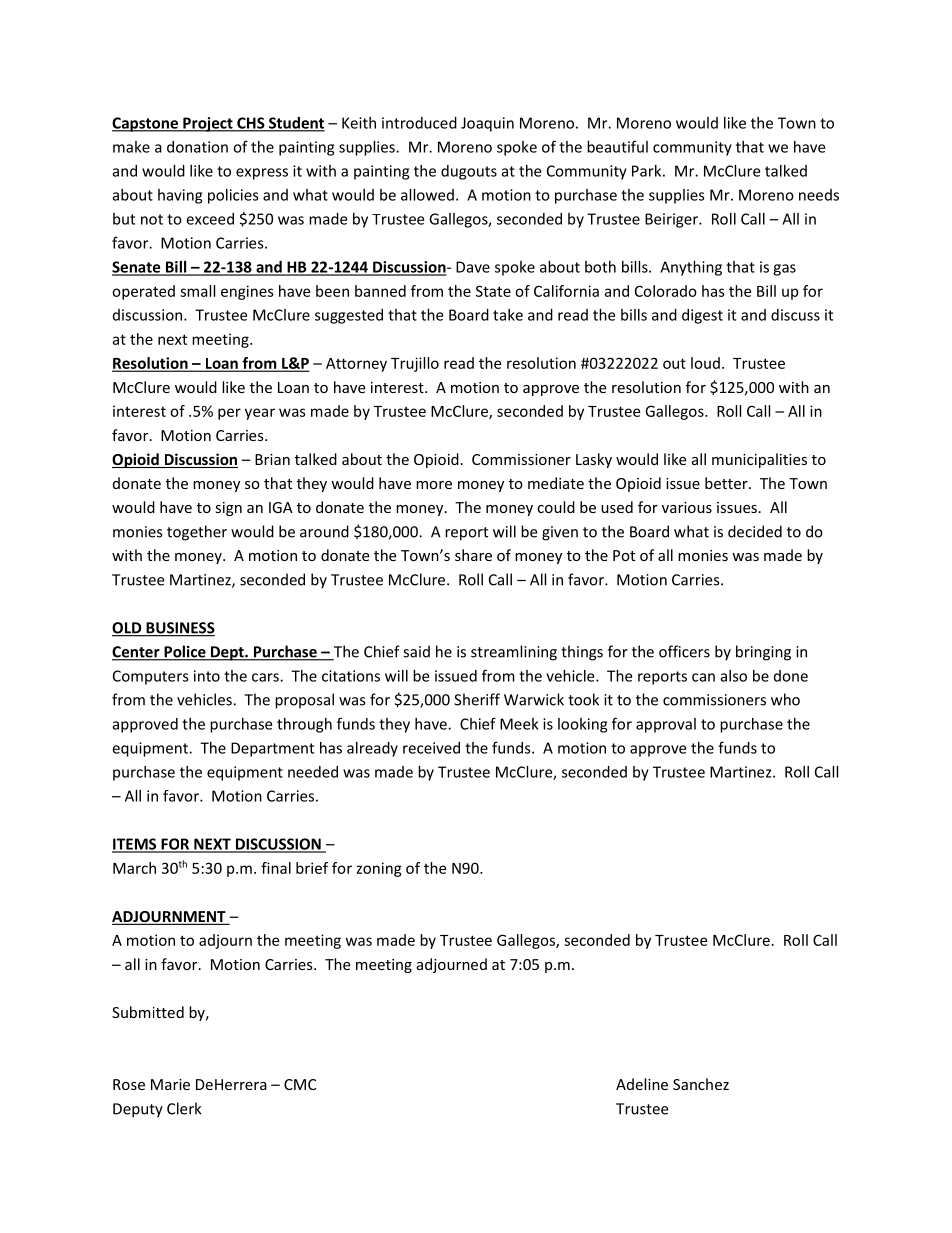 The height and width of the screenshot is (1233, 952). Describe the element at coordinates (179, 629) in the screenshot. I see `BUSINESS` at that location.
